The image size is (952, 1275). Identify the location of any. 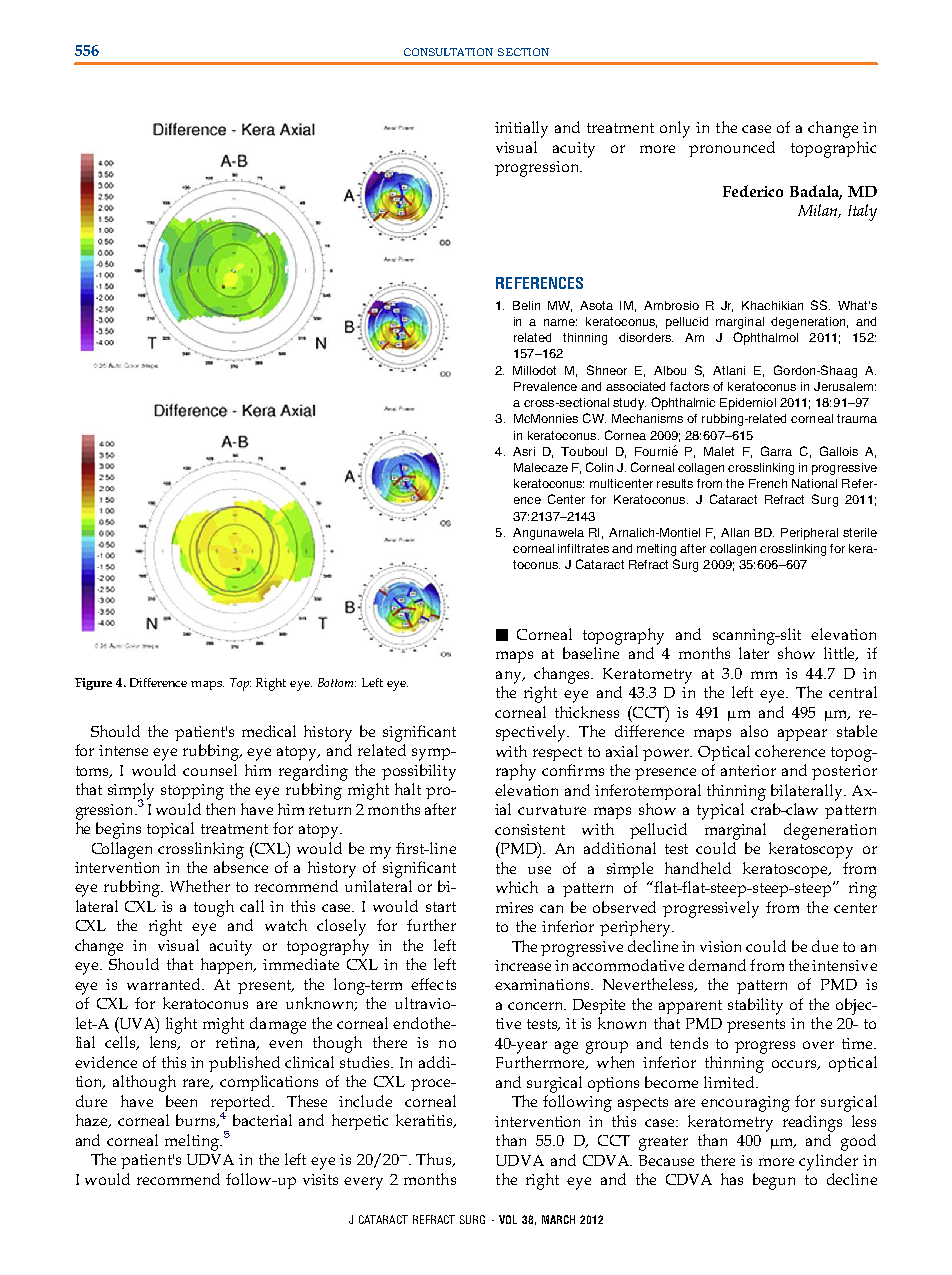
(510, 677).
